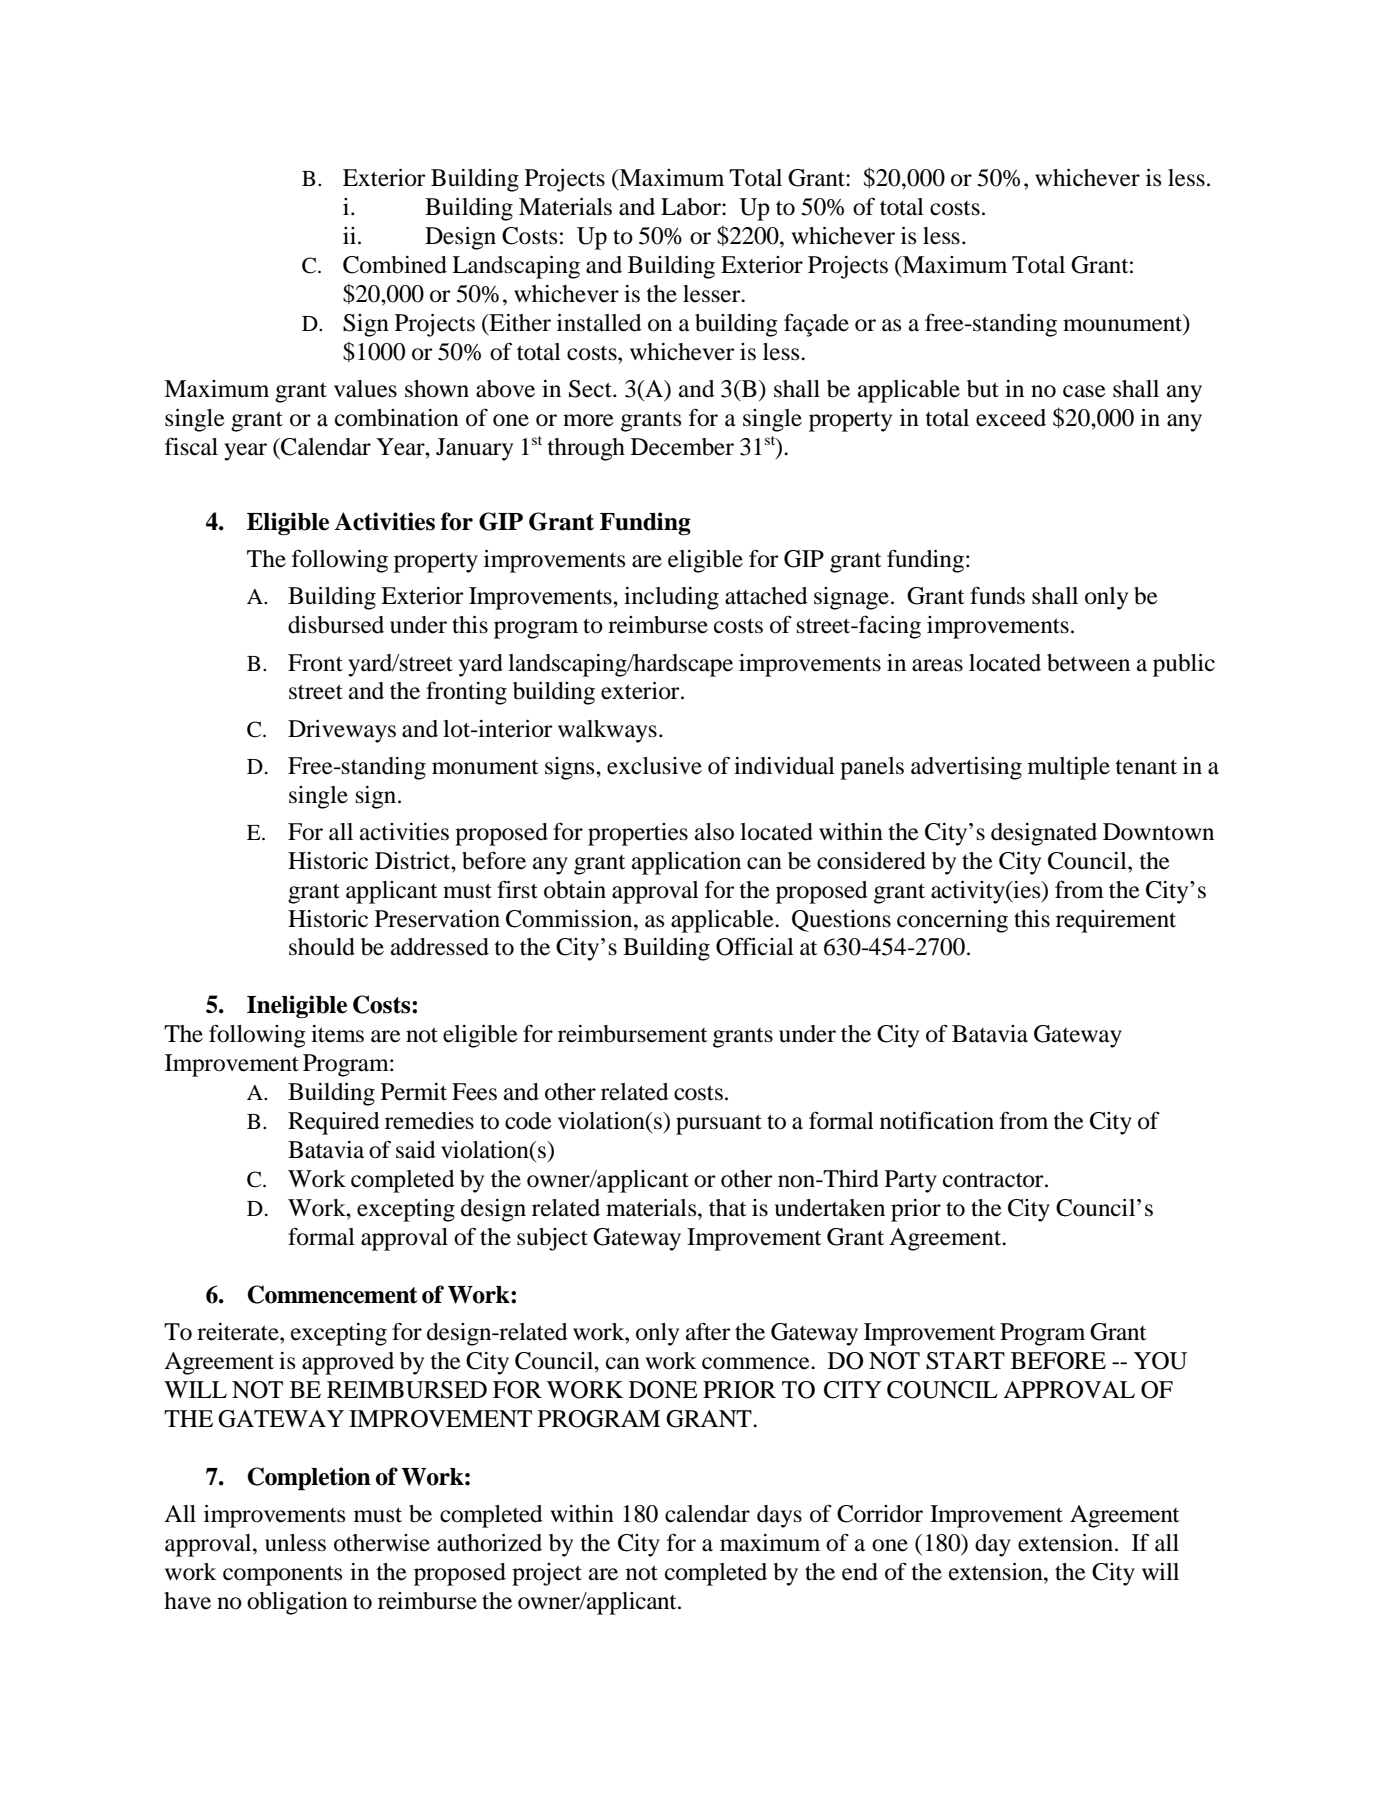 The height and width of the image is (1810, 1399). What do you see at coordinates (599, 323) in the image?
I see `installed` at bounding box center [599, 323].
